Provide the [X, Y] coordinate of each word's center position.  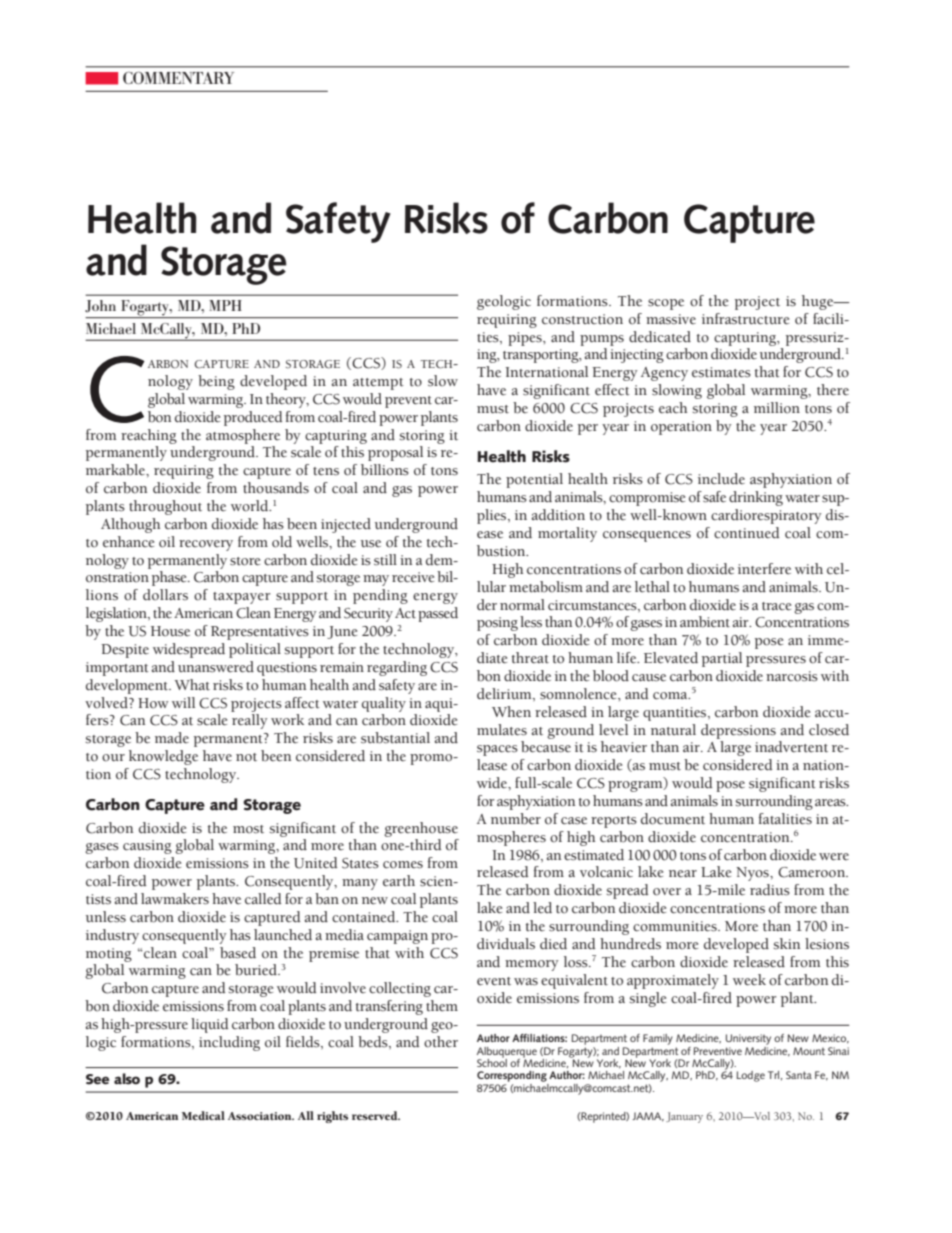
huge [819, 302]
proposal [395, 453]
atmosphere [243, 436]
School [492, 1061]
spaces [497, 750]
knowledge [163, 757]
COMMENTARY [178, 77]
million [777, 408]
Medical [203, 1115]
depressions [738, 731]
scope [666, 304]
